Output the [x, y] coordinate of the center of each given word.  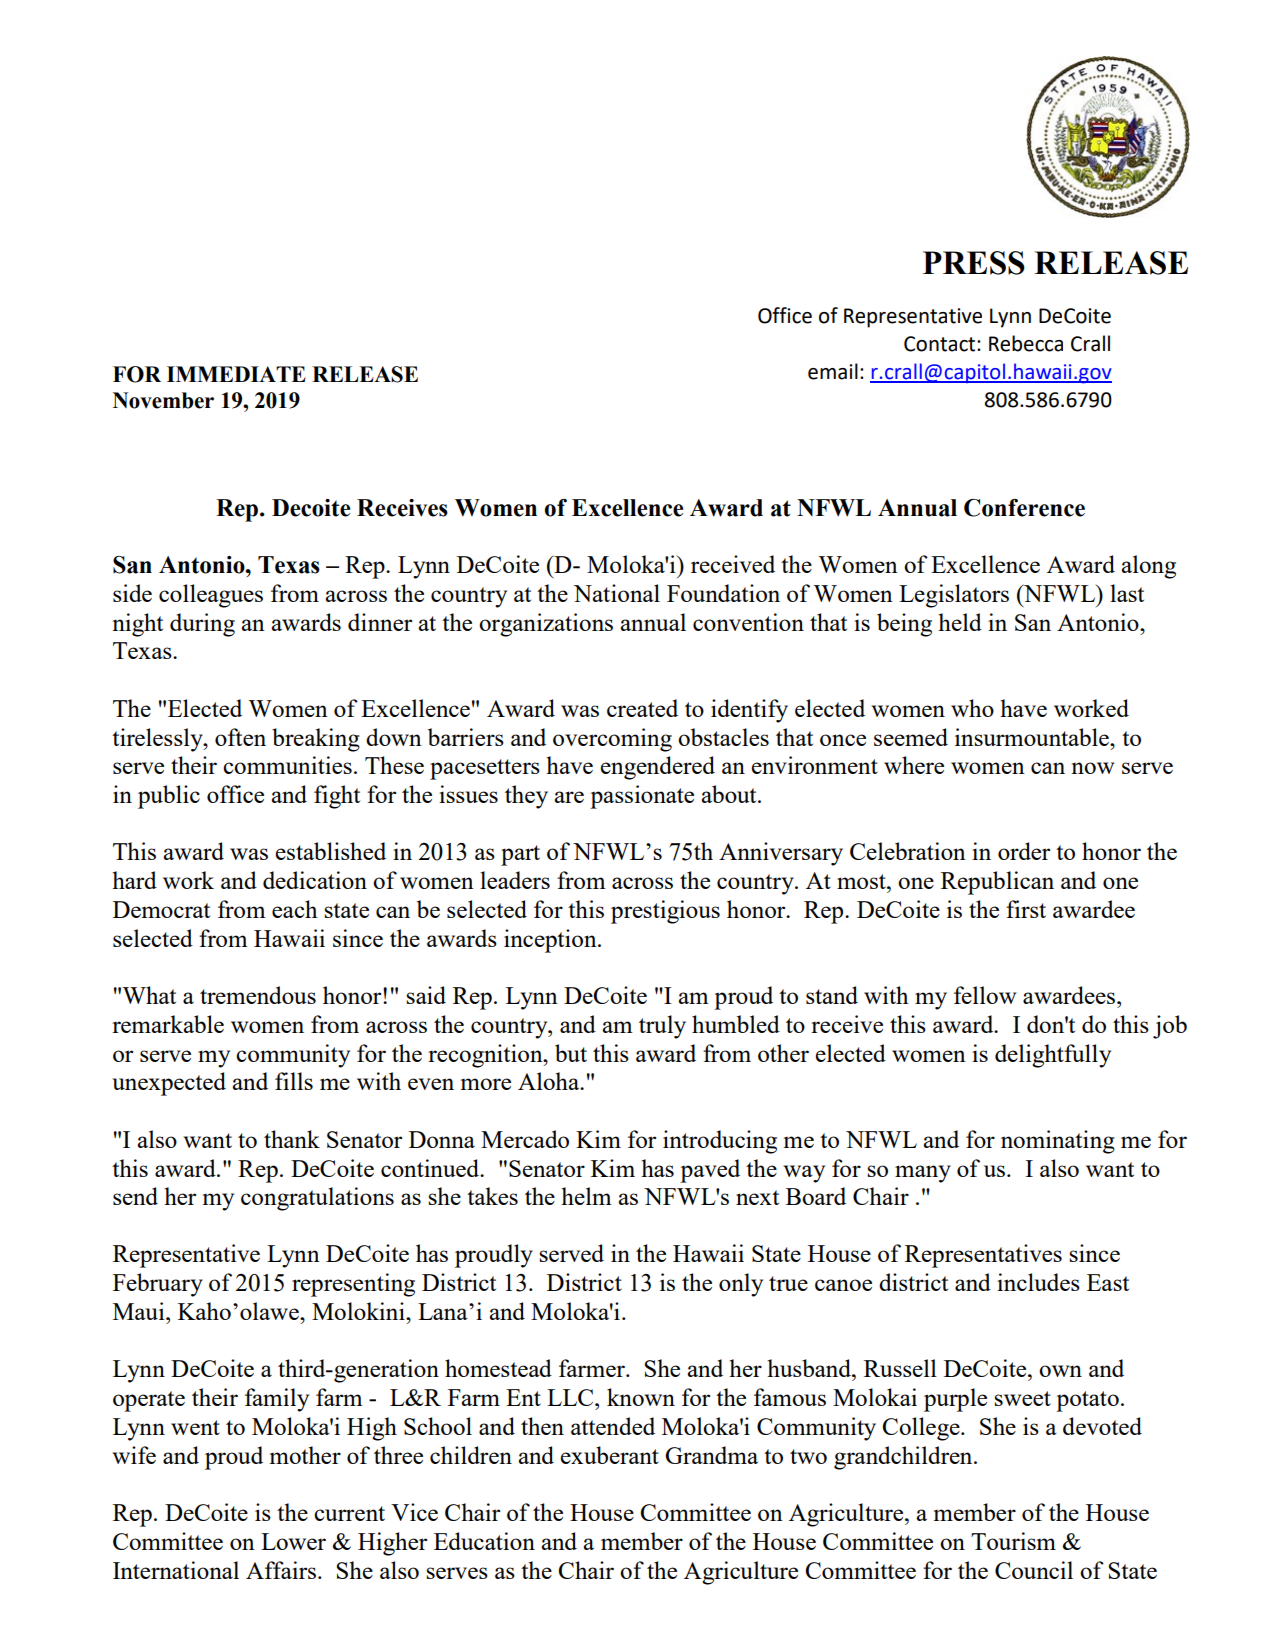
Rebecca [1026, 343]
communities [287, 765]
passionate [642, 797]
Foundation [723, 593]
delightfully [1053, 1056]
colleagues [211, 596]
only [741, 1285]
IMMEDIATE [236, 374]
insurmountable [1033, 737]
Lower [293, 1541]
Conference [1024, 508]
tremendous [258, 995]
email [833, 371]
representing [353, 1285]
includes [1038, 1282]
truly [662, 1027]
